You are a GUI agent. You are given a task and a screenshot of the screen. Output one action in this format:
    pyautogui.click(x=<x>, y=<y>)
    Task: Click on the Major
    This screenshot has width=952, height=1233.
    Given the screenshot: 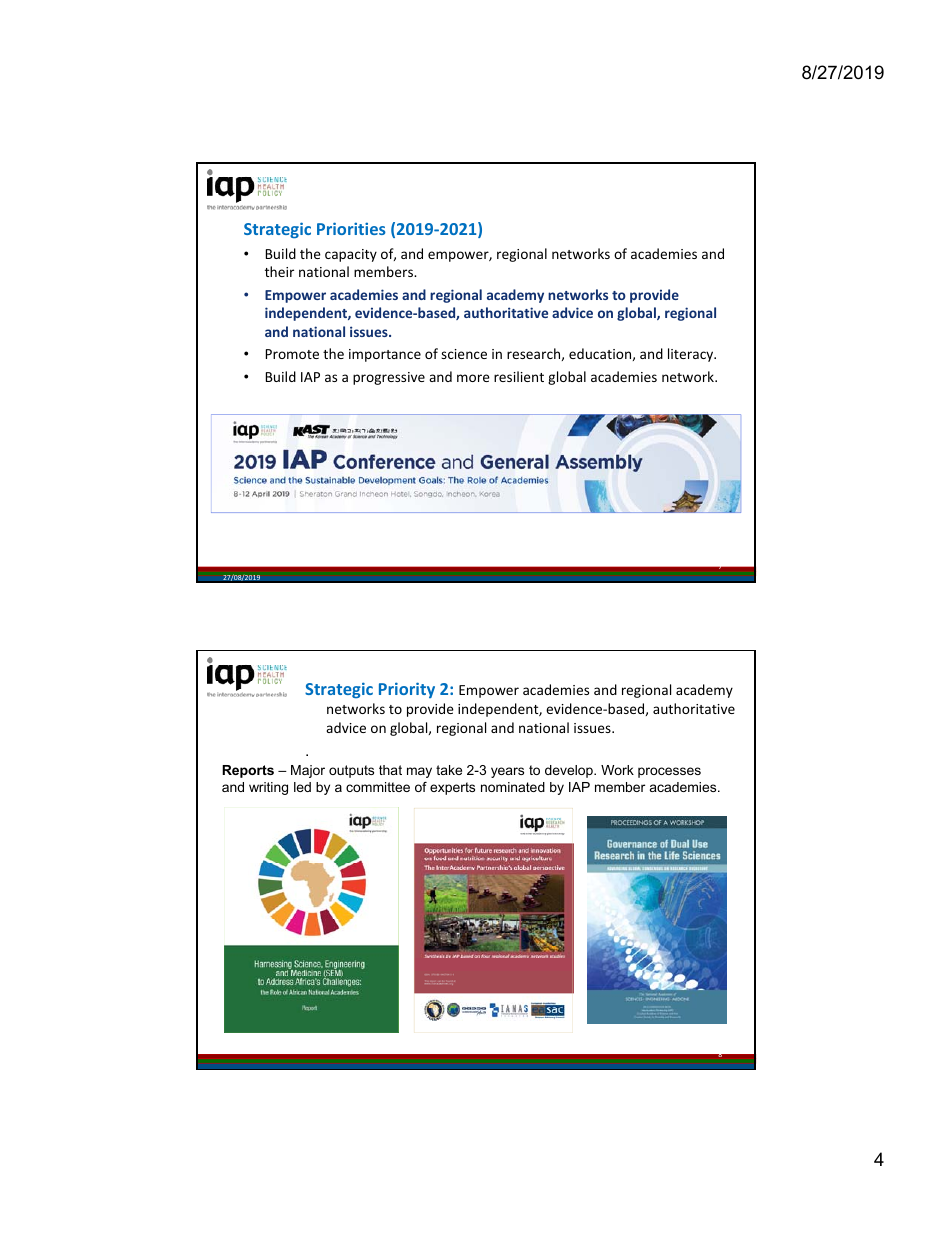 What is the action you would take?
    pyautogui.click(x=308, y=771)
